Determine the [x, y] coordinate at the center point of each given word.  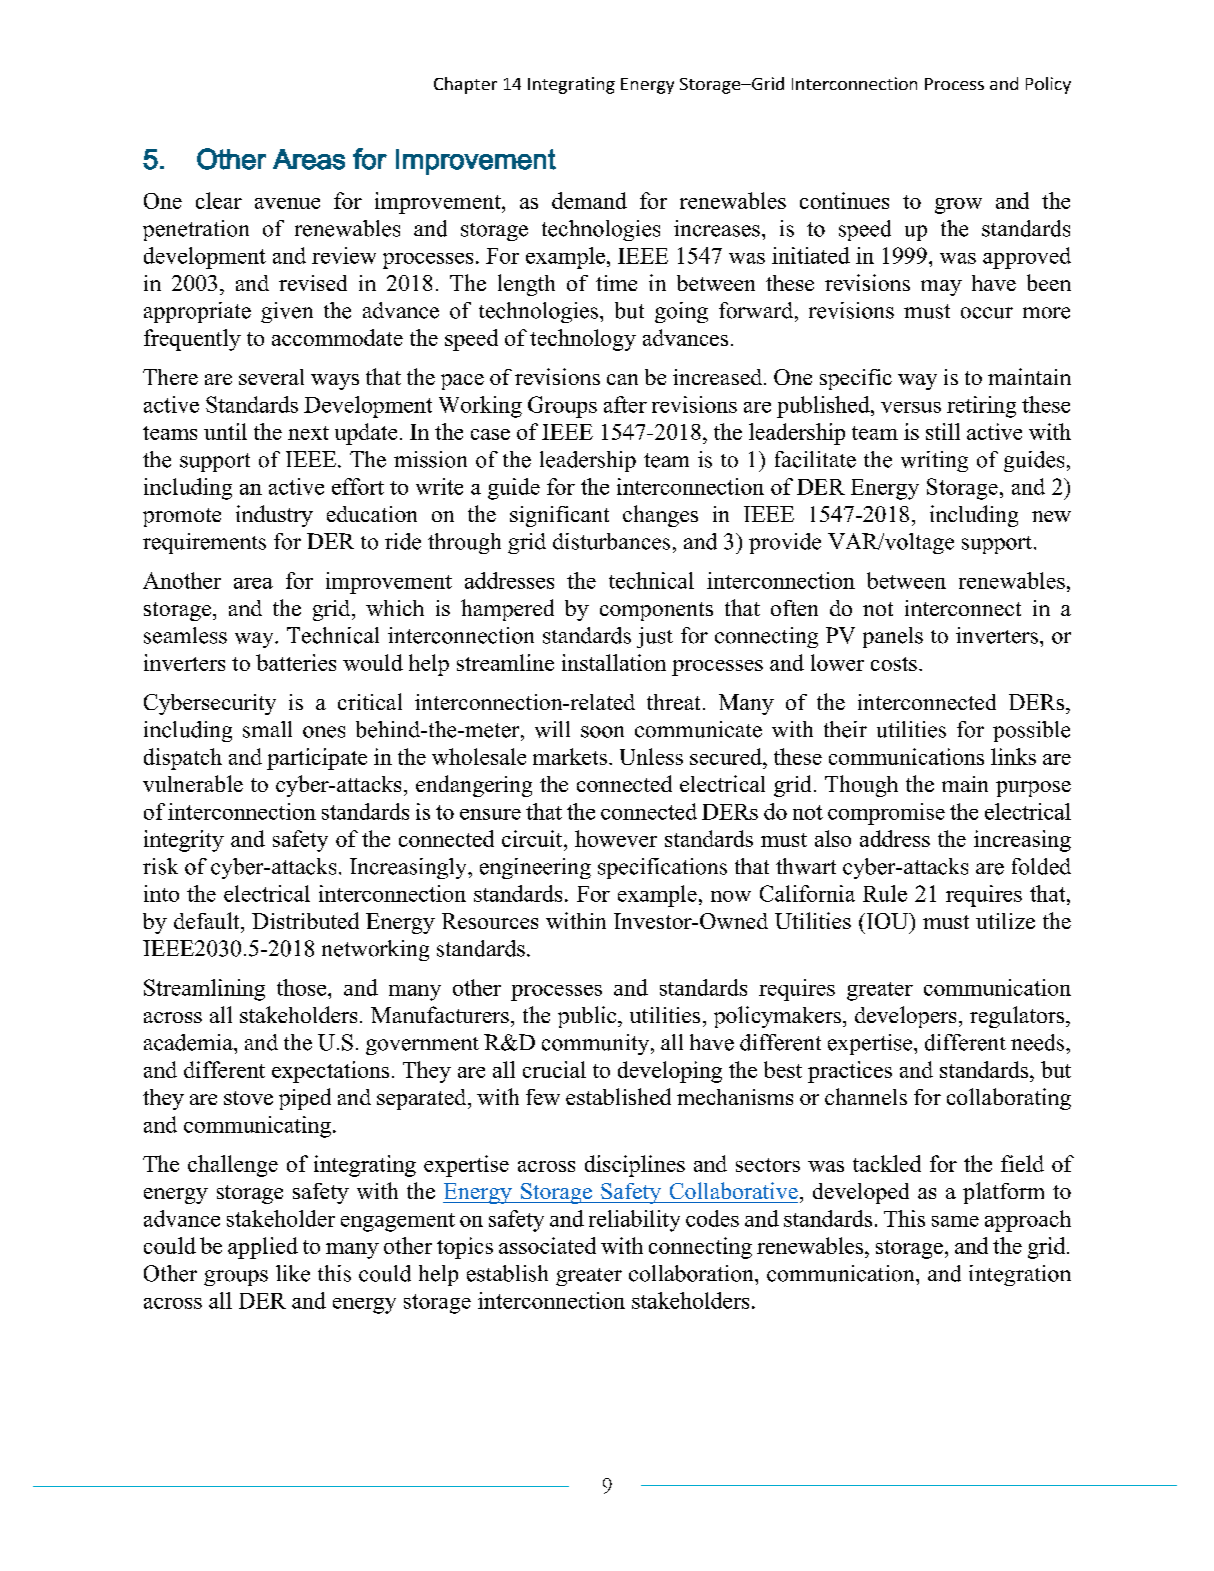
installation [614, 662]
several [271, 377]
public [588, 1017]
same [955, 1221]
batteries [296, 662]
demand [589, 200]
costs [894, 664]
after [625, 404]
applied [263, 1248]
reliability [634, 1221]
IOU [887, 921]
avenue [287, 203]
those [303, 987]
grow [958, 206]
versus [911, 407]
